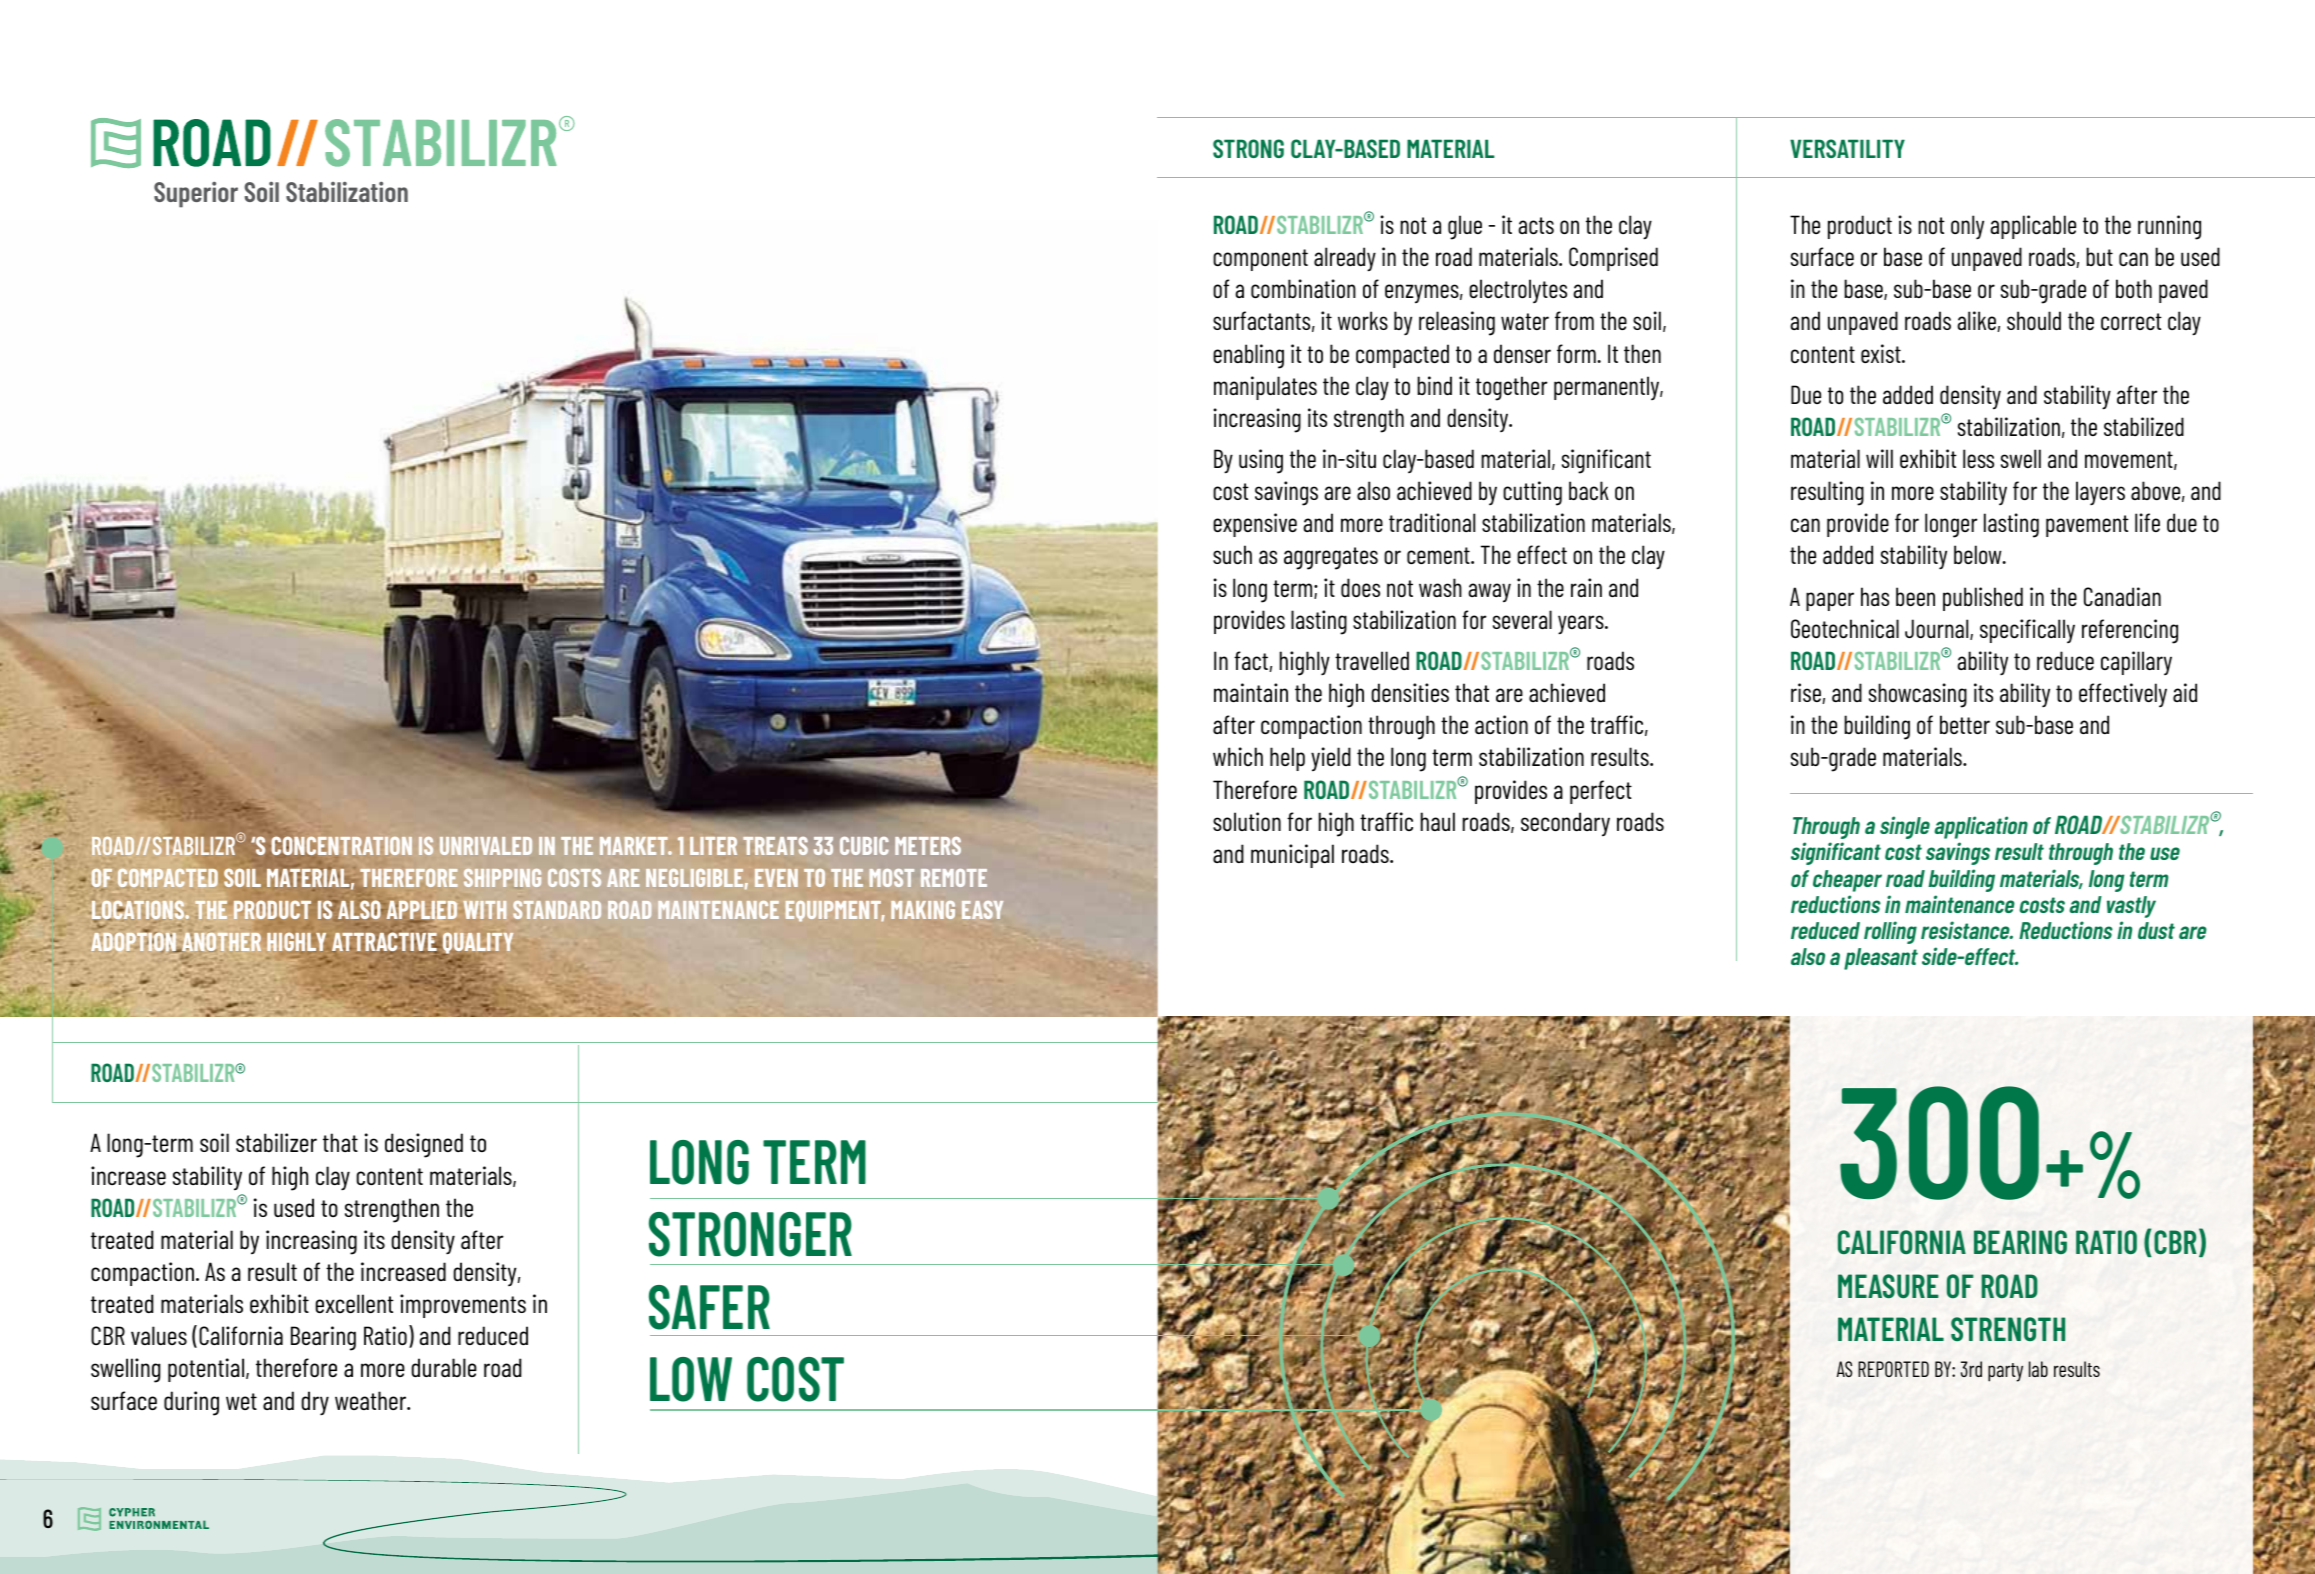 This screenshot has width=2315, height=1574. Describe the element at coordinates (196, 195) in the screenshot. I see `Superior` at that location.
